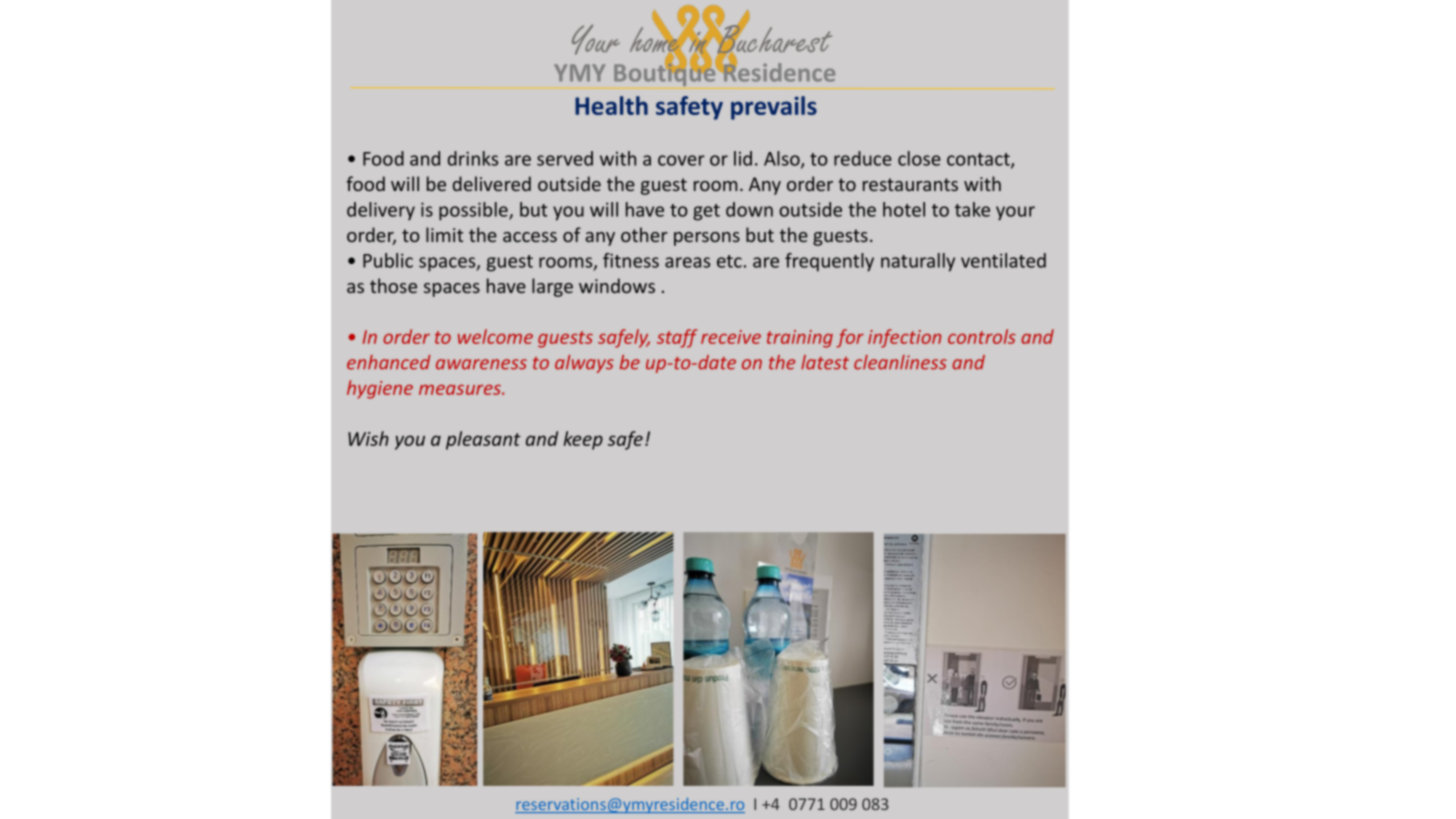 This image has height=819, width=1456. I want to click on Health, so click(611, 105).
